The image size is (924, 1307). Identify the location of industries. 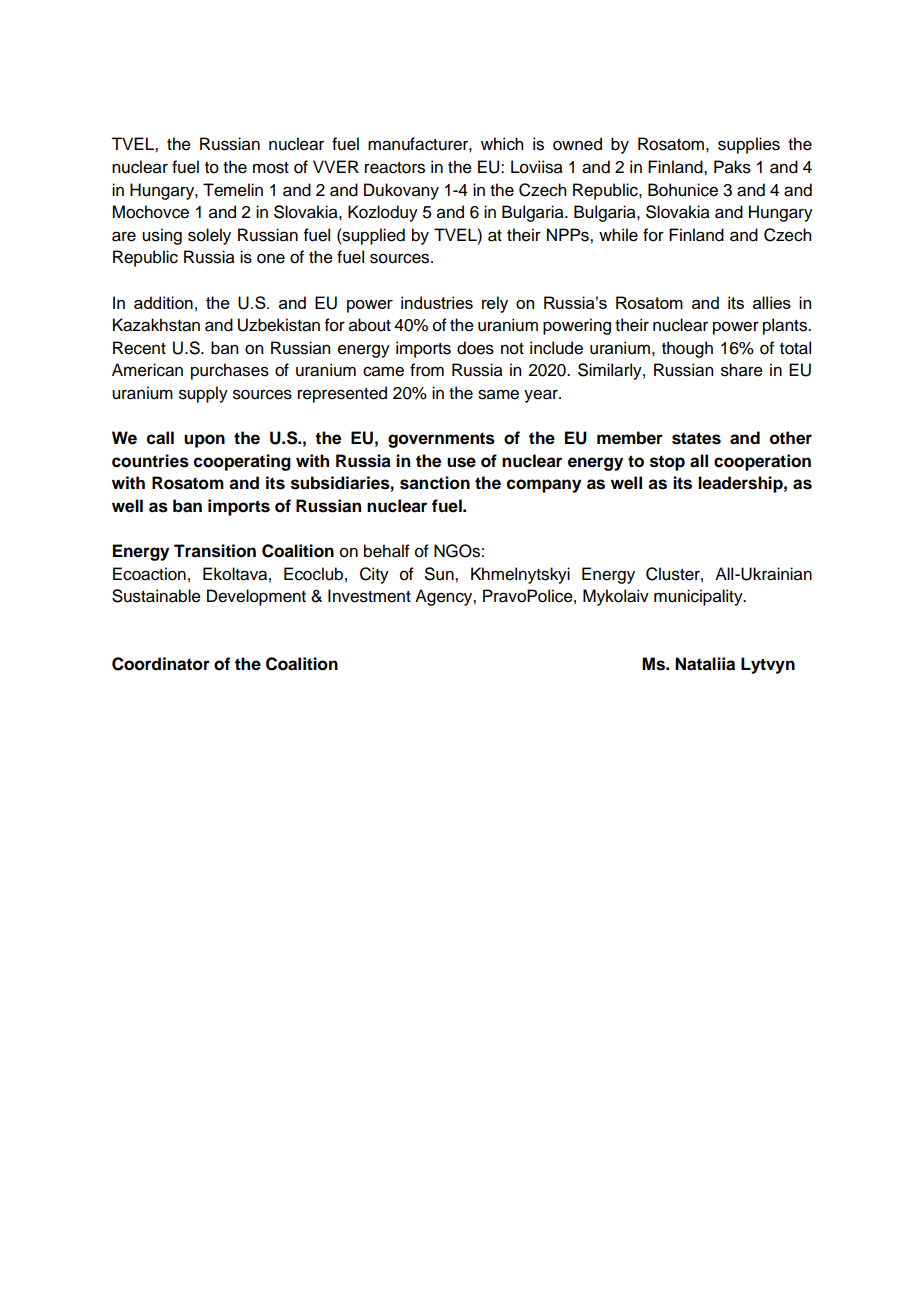
(437, 302).
